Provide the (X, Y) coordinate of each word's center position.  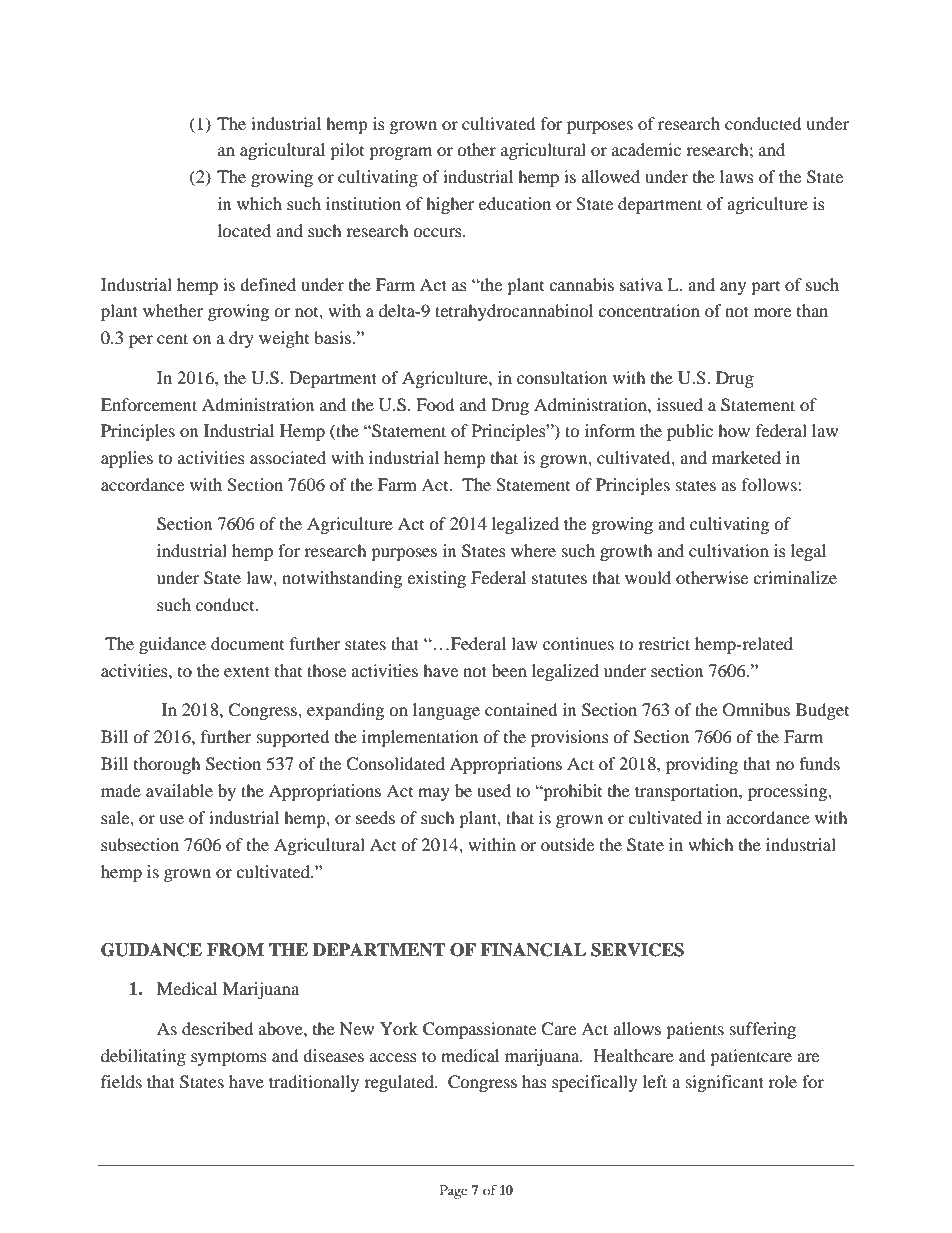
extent (247, 671)
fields (121, 1081)
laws (737, 176)
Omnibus (756, 710)
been (509, 670)
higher (450, 205)
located (244, 230)
